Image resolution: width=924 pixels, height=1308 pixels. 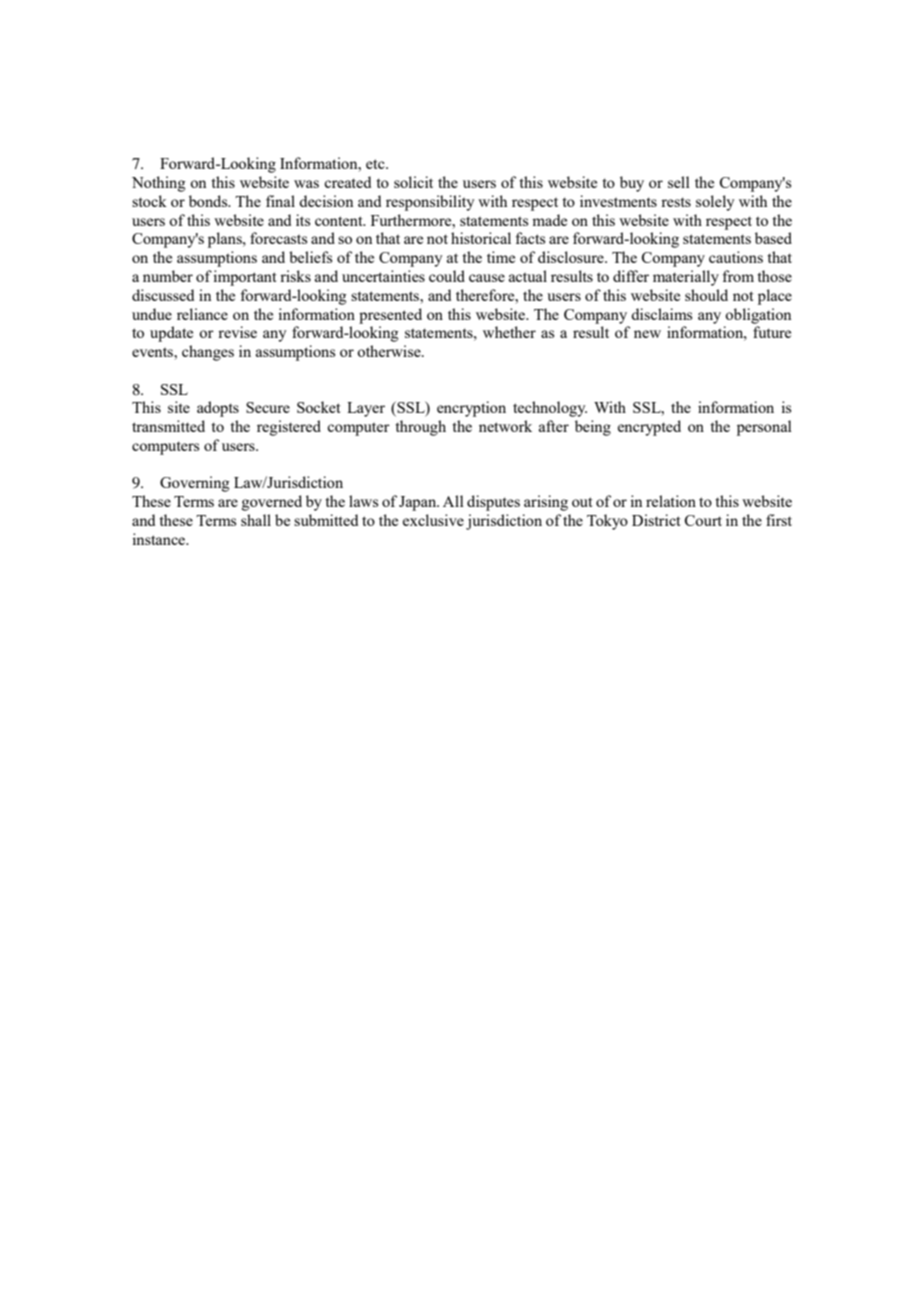 What do you see at coordinates (208, 353) in the screenshot?
I see `changes` at bounding box center [208, 353].
